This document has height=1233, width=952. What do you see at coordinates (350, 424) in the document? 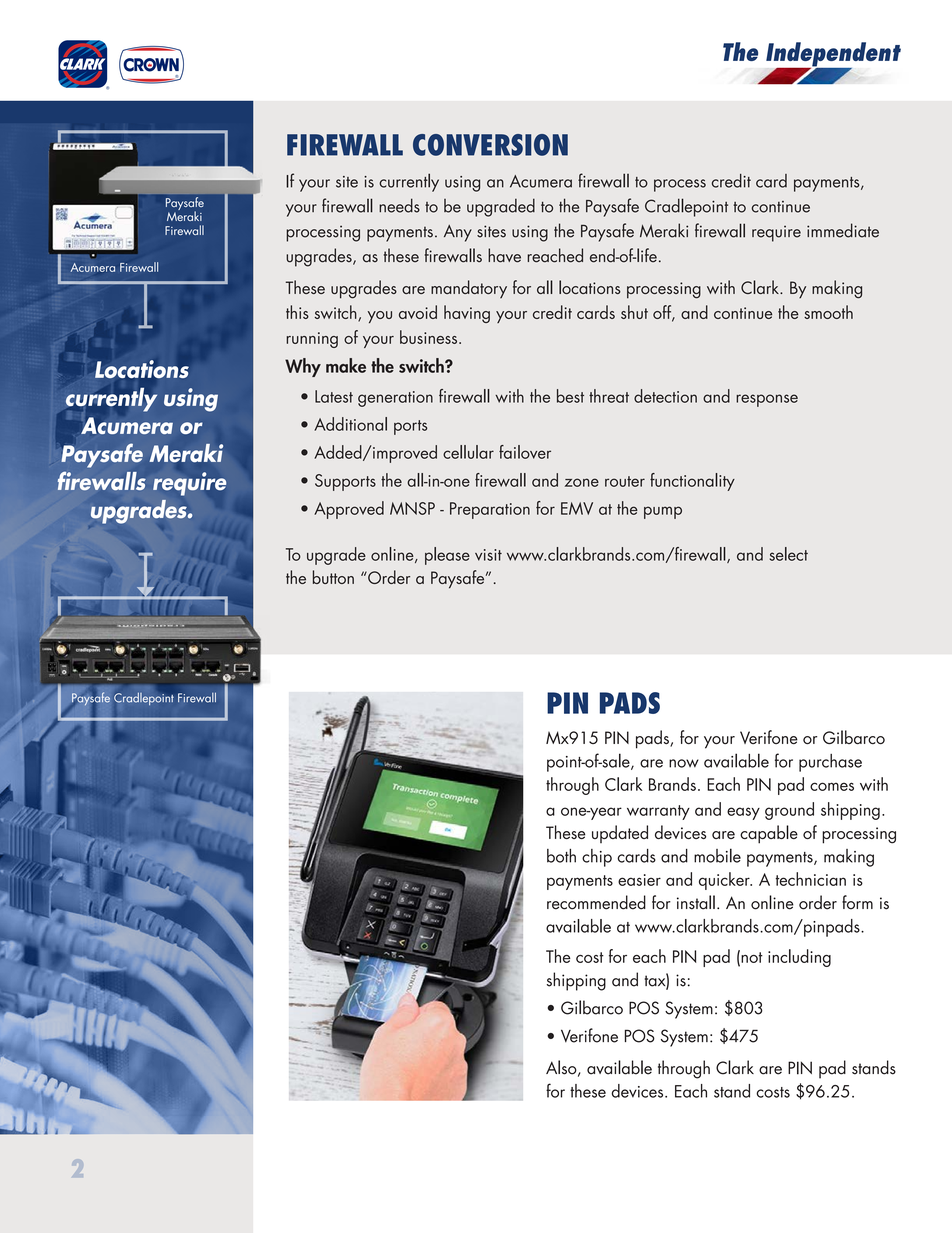
I see `Additional` at bounding box center [350, 424].
